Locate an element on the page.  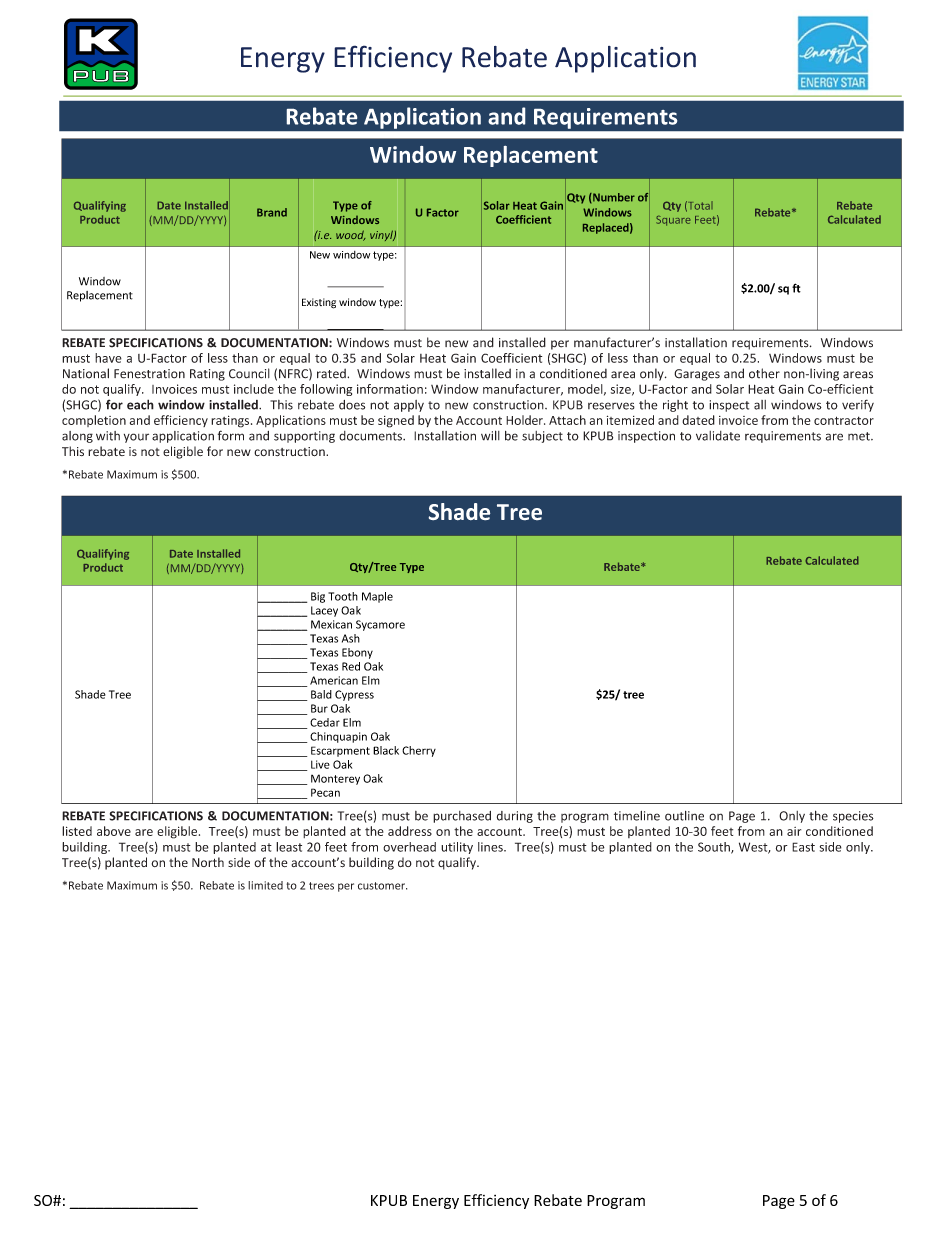
your is located at coordinates (136, 438).
